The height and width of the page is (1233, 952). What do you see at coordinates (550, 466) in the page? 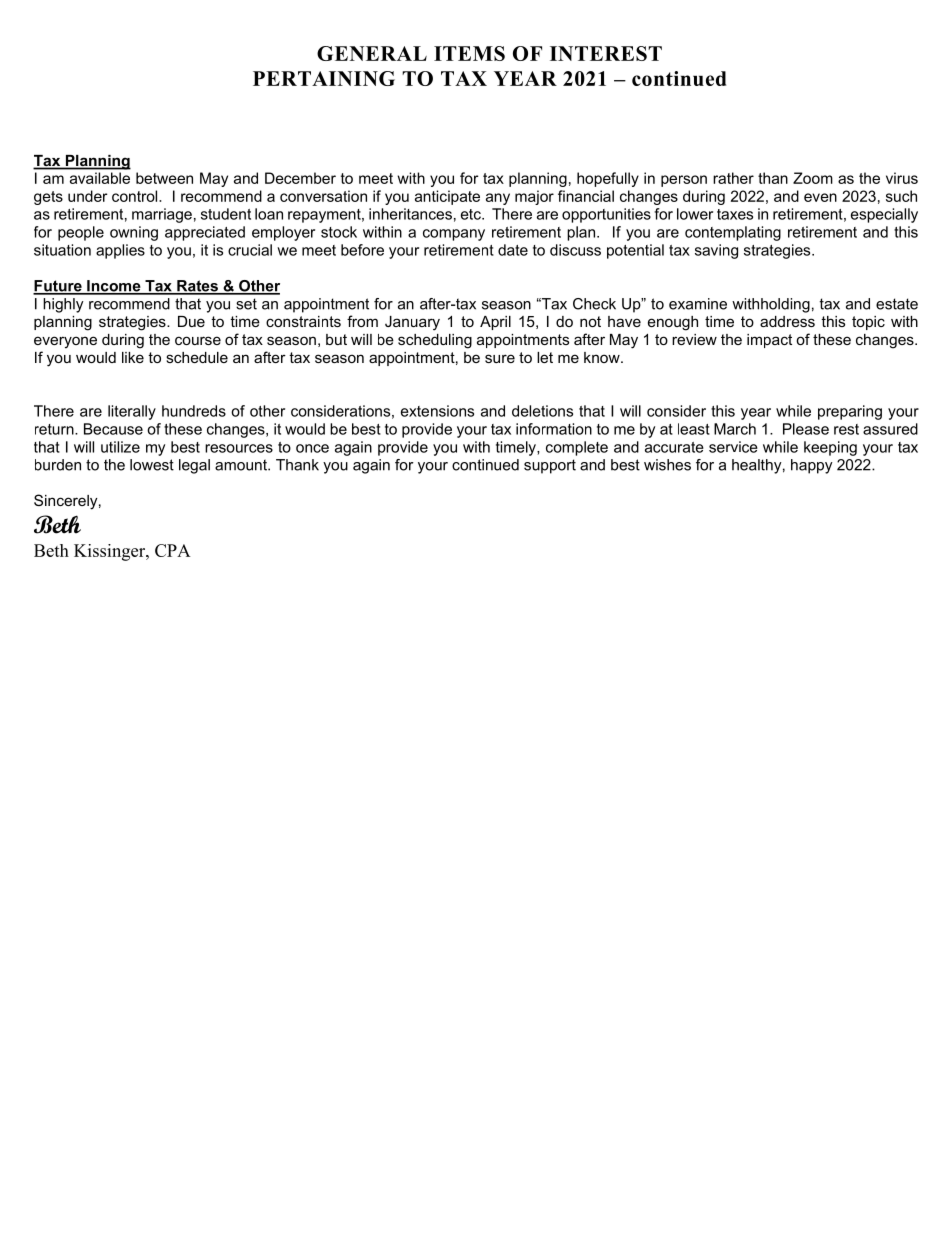
I see `support` at bounding box center [550, 466].
